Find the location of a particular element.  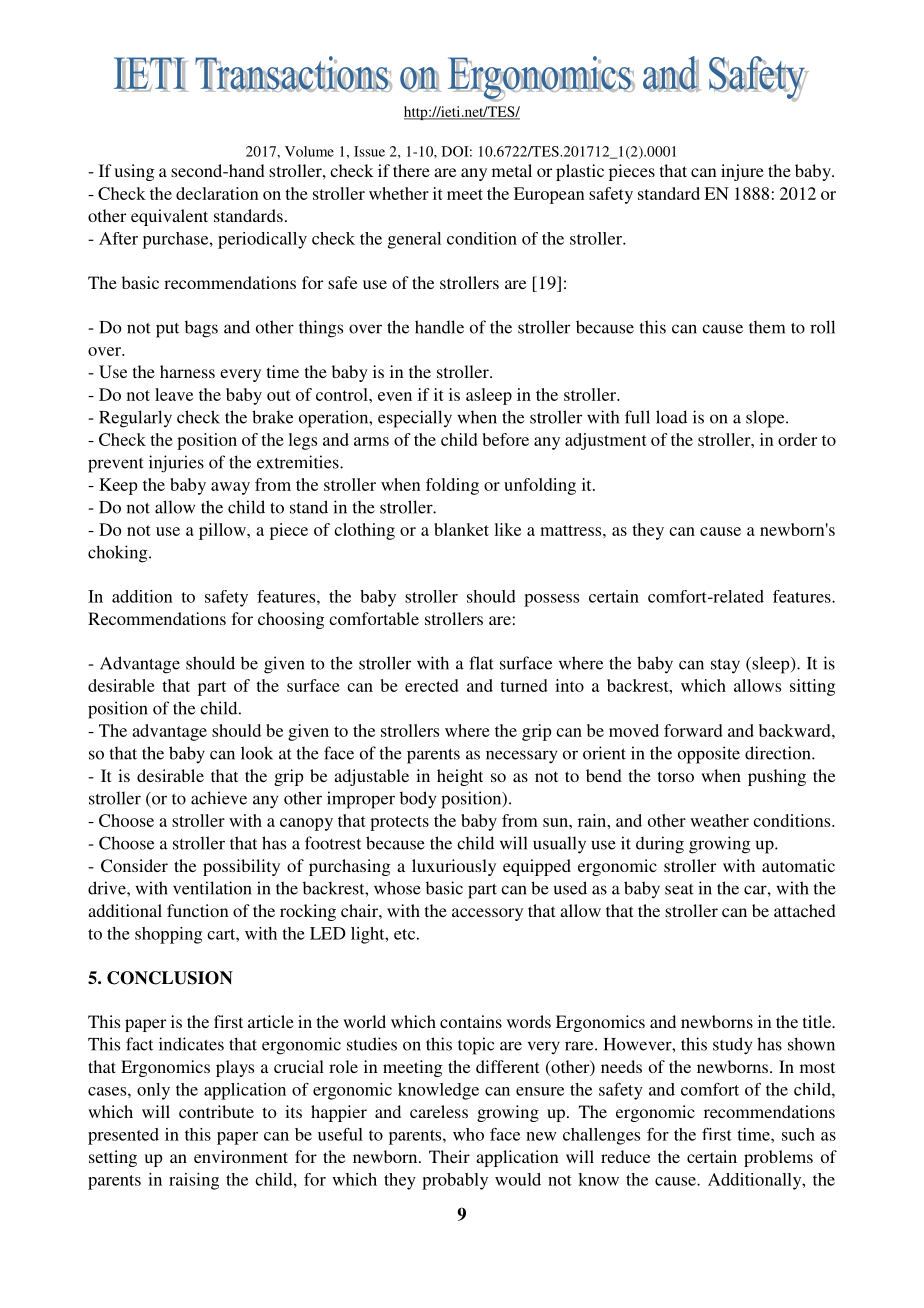

seat is located at coordinates (679, 889).
